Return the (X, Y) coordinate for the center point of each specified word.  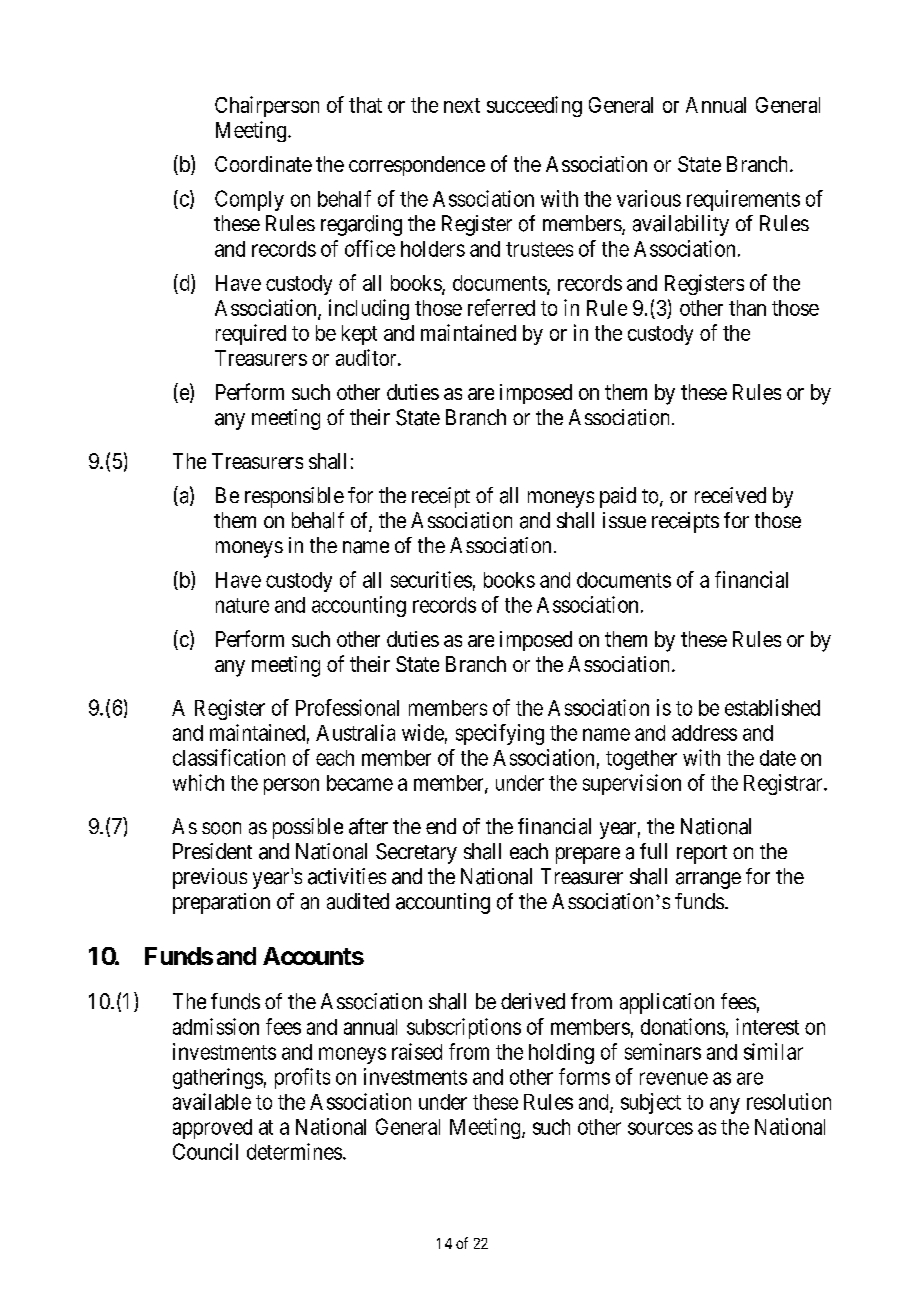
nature (242, 605)
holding (561, 1053)
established (772, 707)
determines (294, 1151)
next (462, 105)
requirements (743, 200)
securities (431, 579)
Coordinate (263, 164)
